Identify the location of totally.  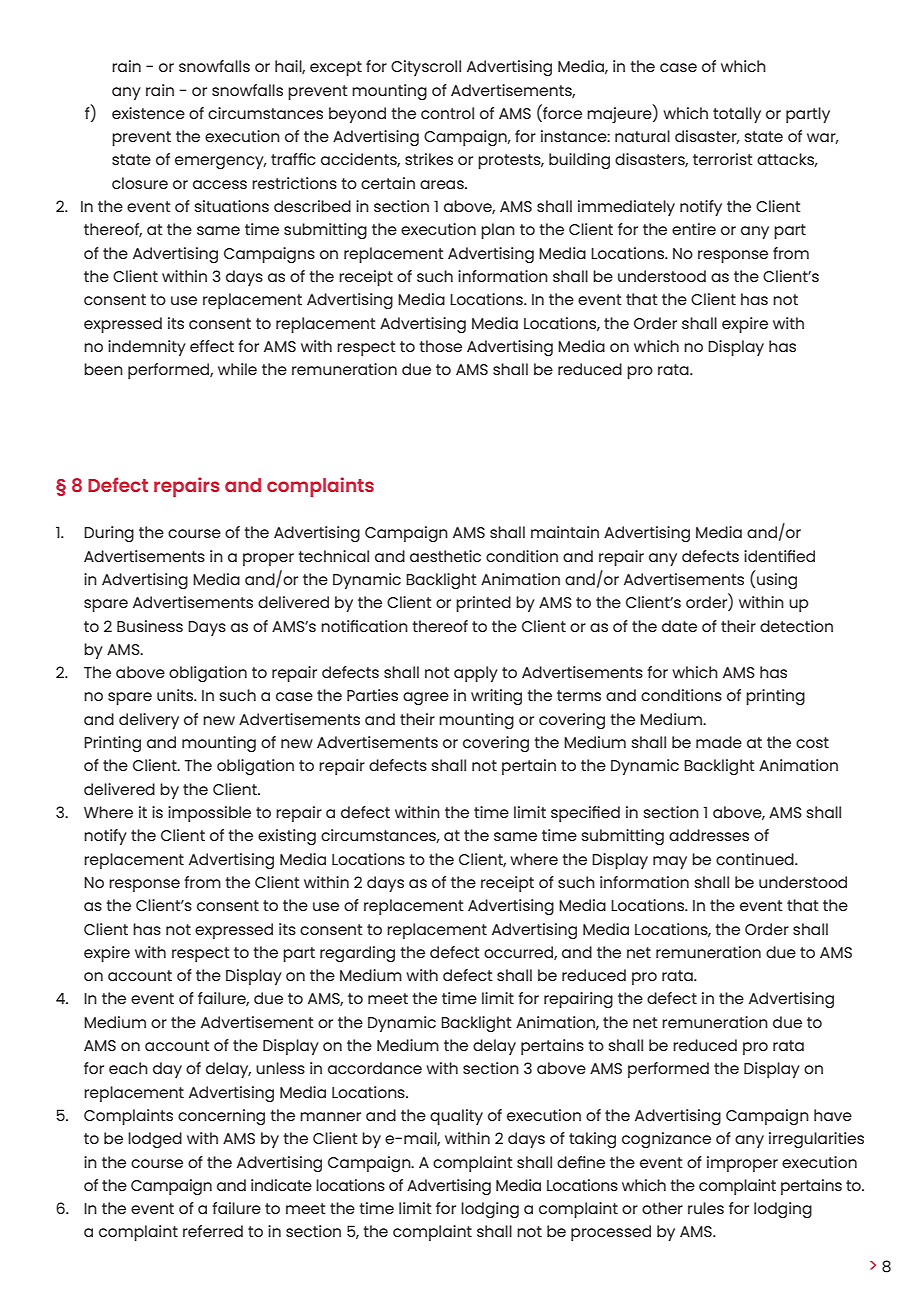
(737, 115).
